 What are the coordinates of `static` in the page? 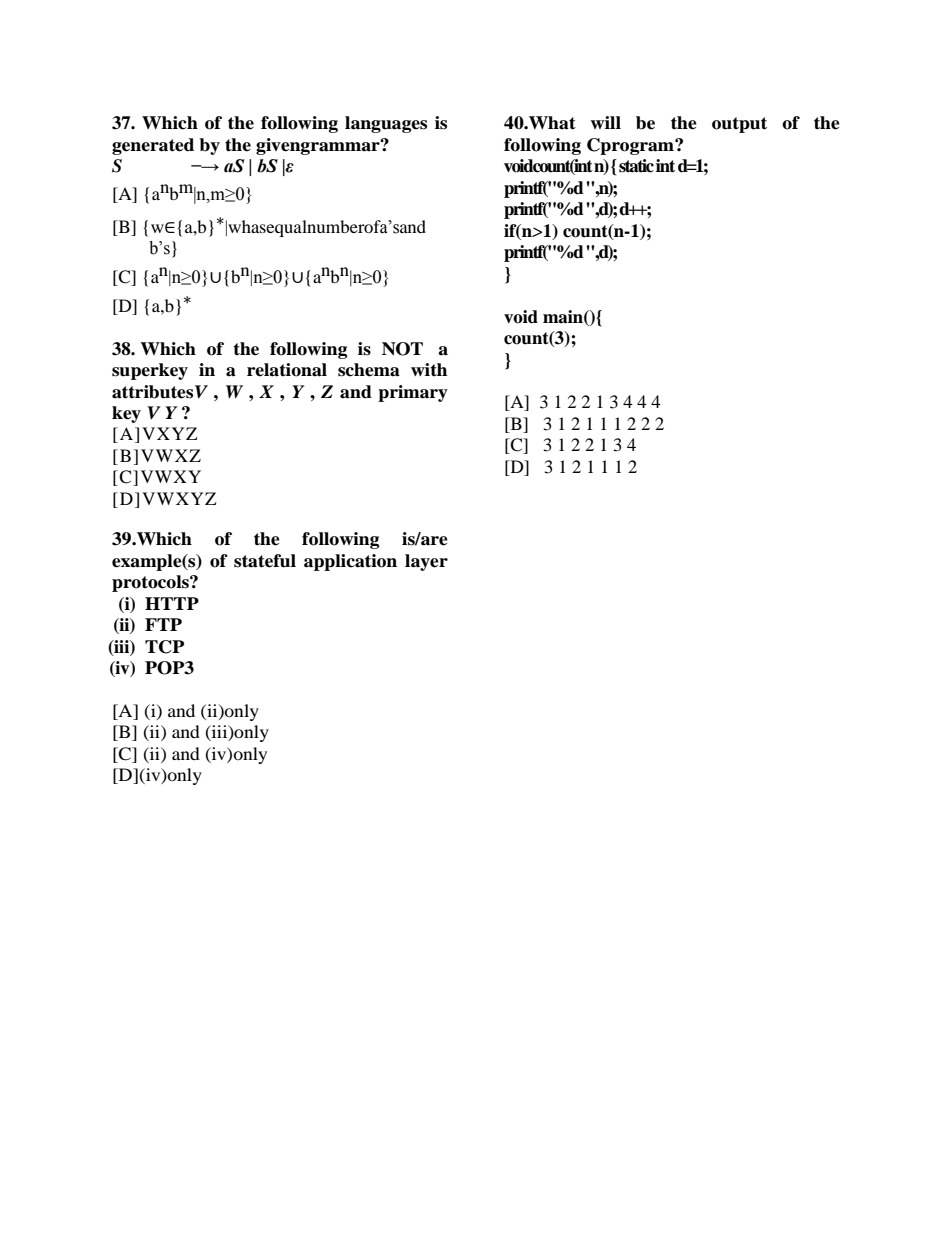 It's located at (636, 166).
